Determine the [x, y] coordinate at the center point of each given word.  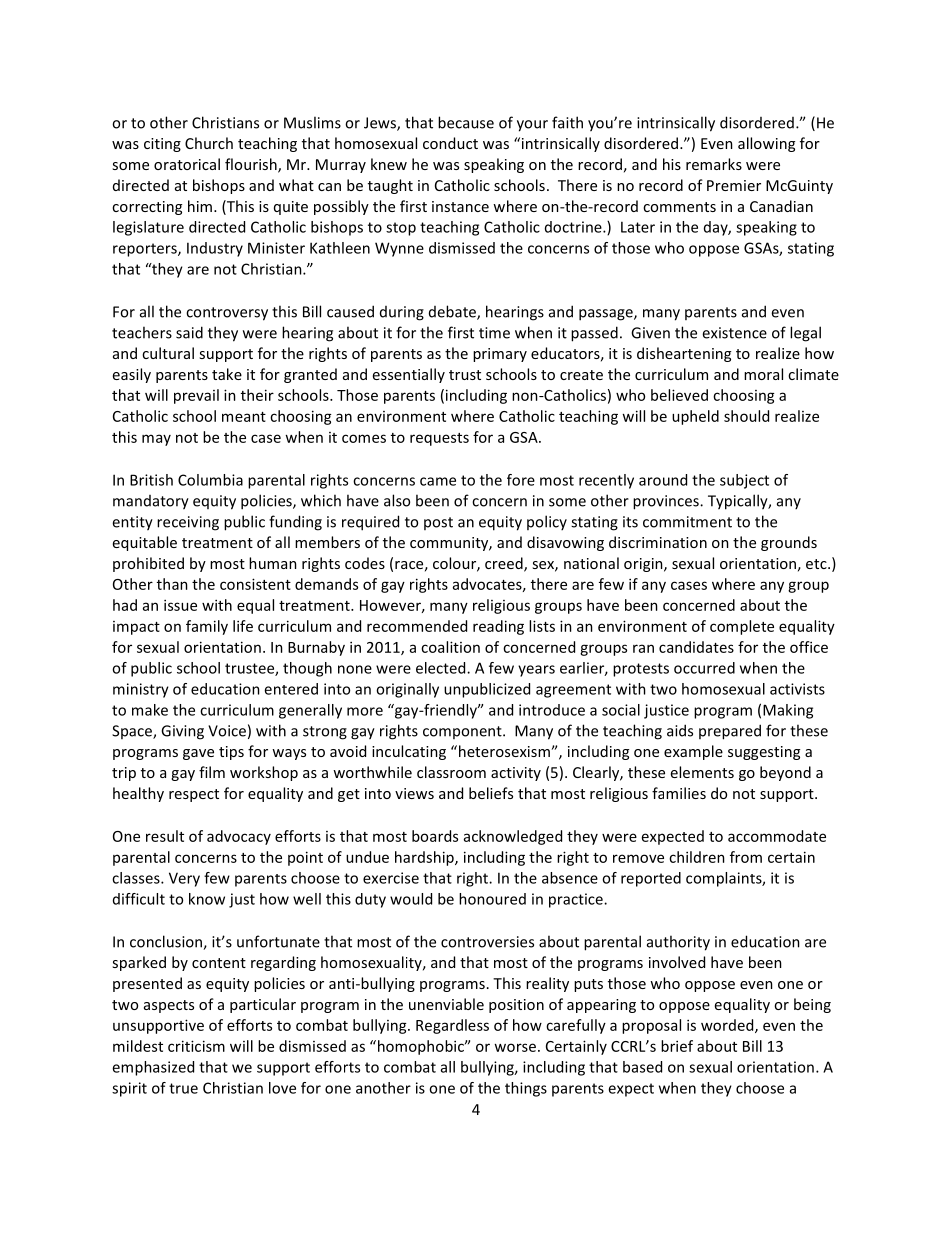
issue [180, 605]
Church [209, 143]
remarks [714, 164]
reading [498, 627]
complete [742, 627]
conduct [450, 143]
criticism [196, 1046]
